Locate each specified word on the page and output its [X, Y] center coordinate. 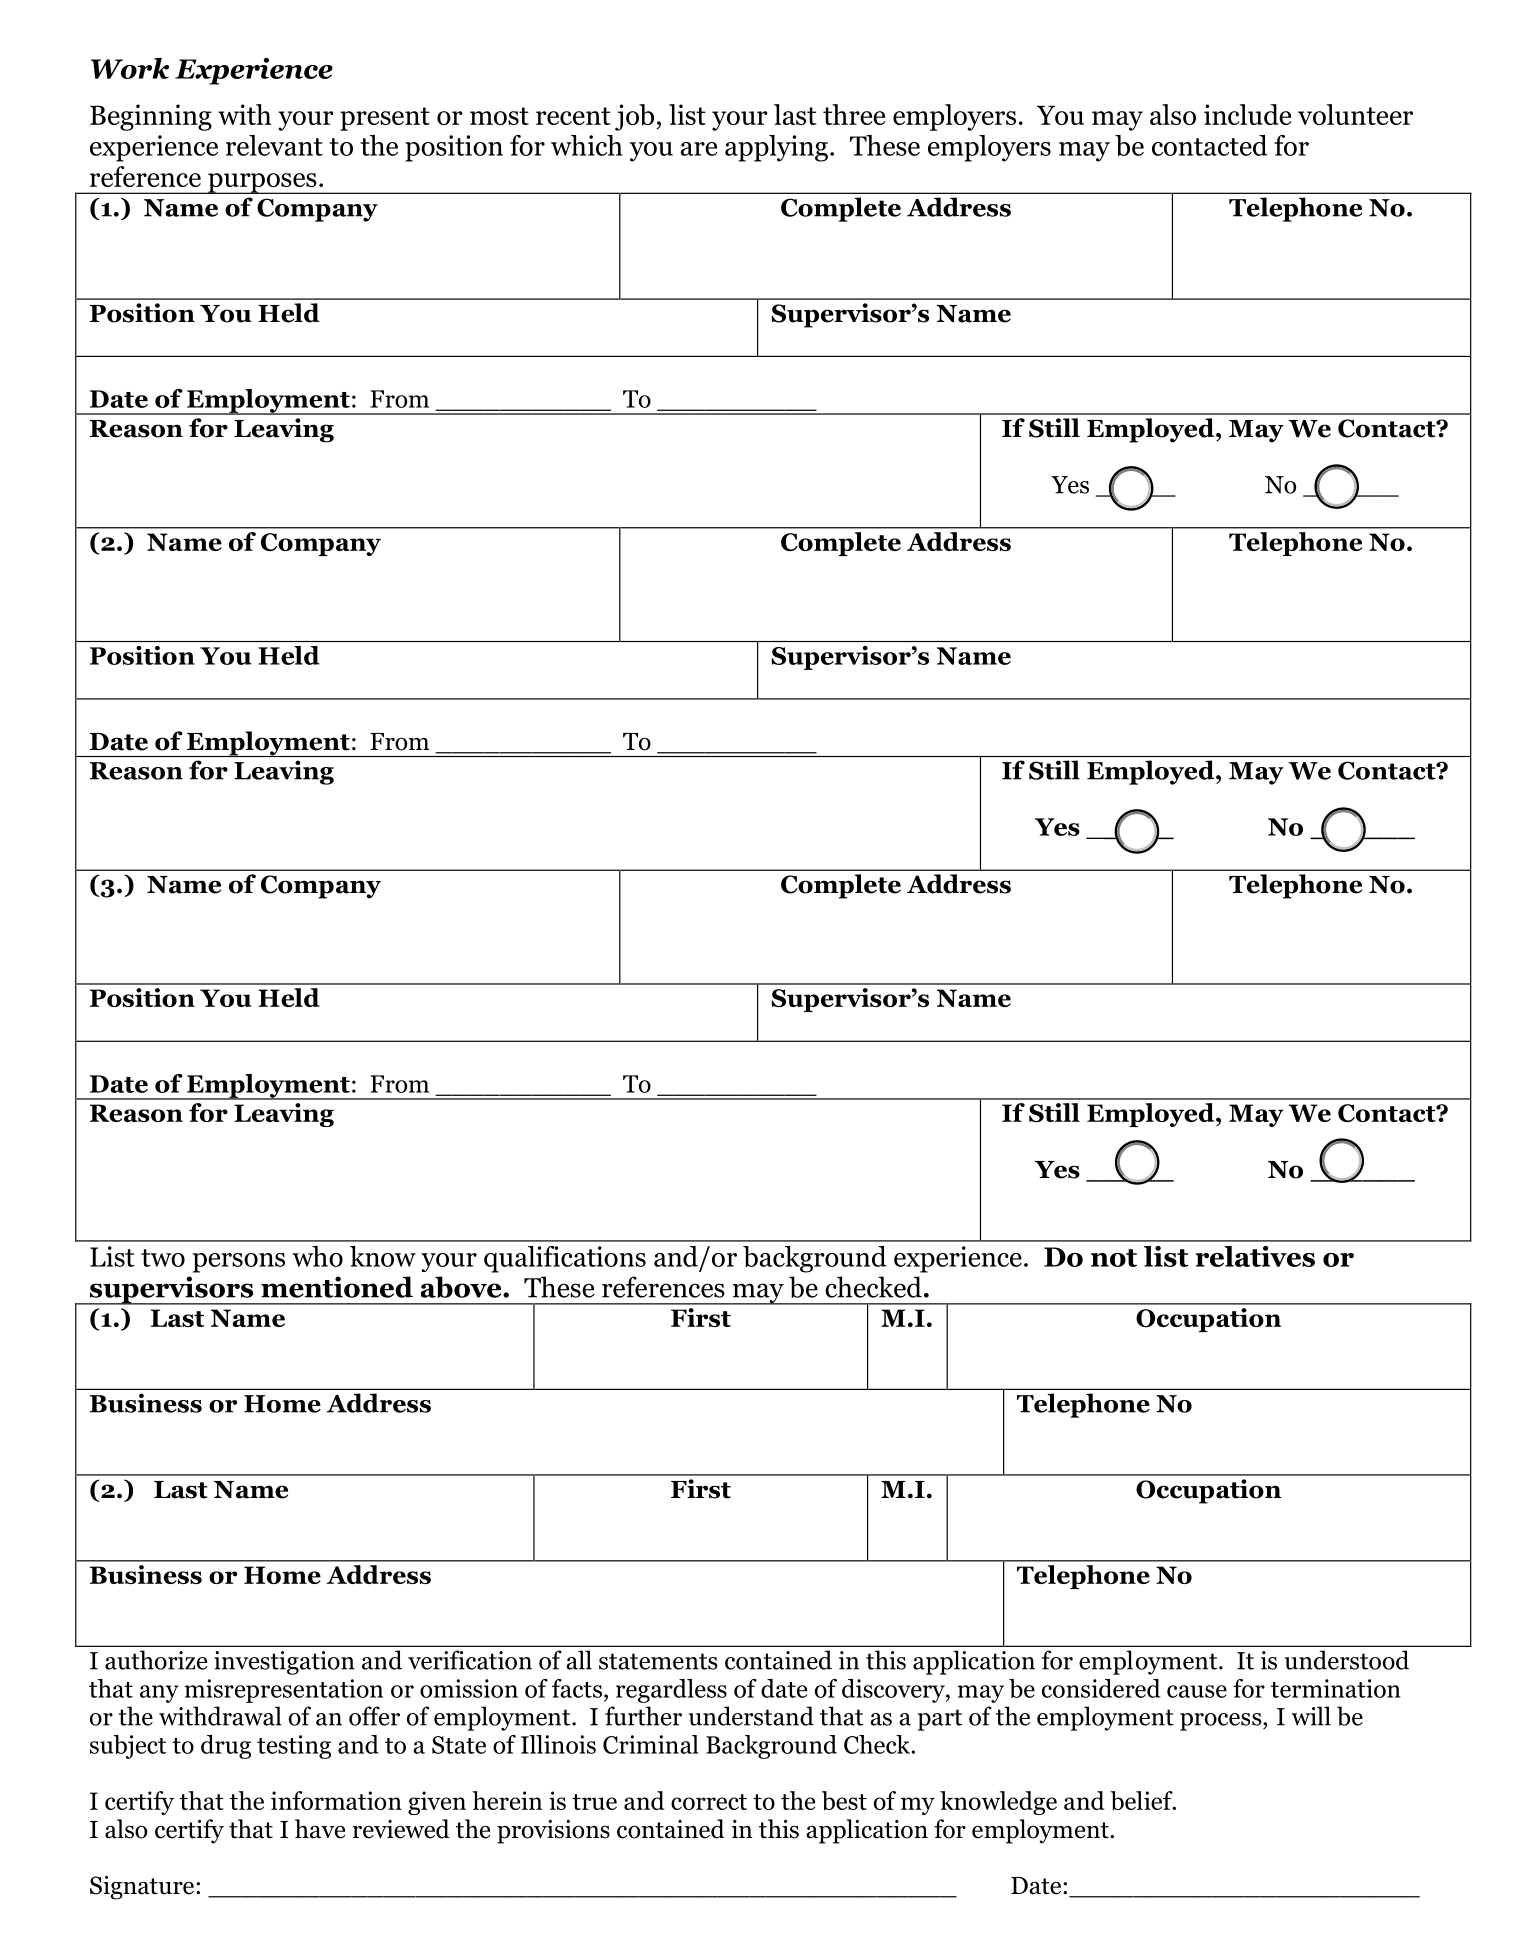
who [317, 1256]
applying [776, 148]
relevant [274, 145]
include [1247, 114]
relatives [1255, 1256]
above [462, 1287]
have [320, 1829]
